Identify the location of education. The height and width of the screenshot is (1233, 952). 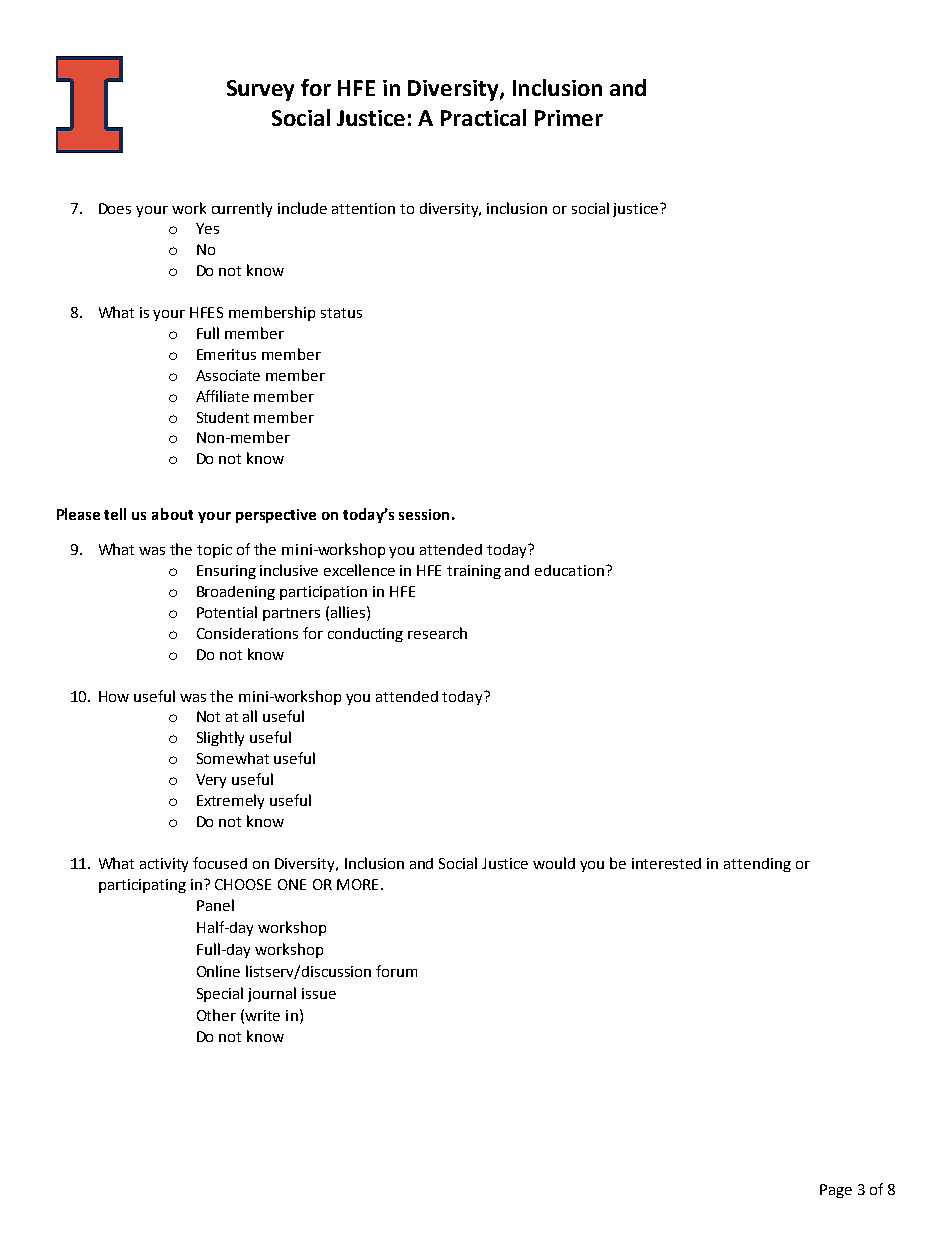
(569, 570).
